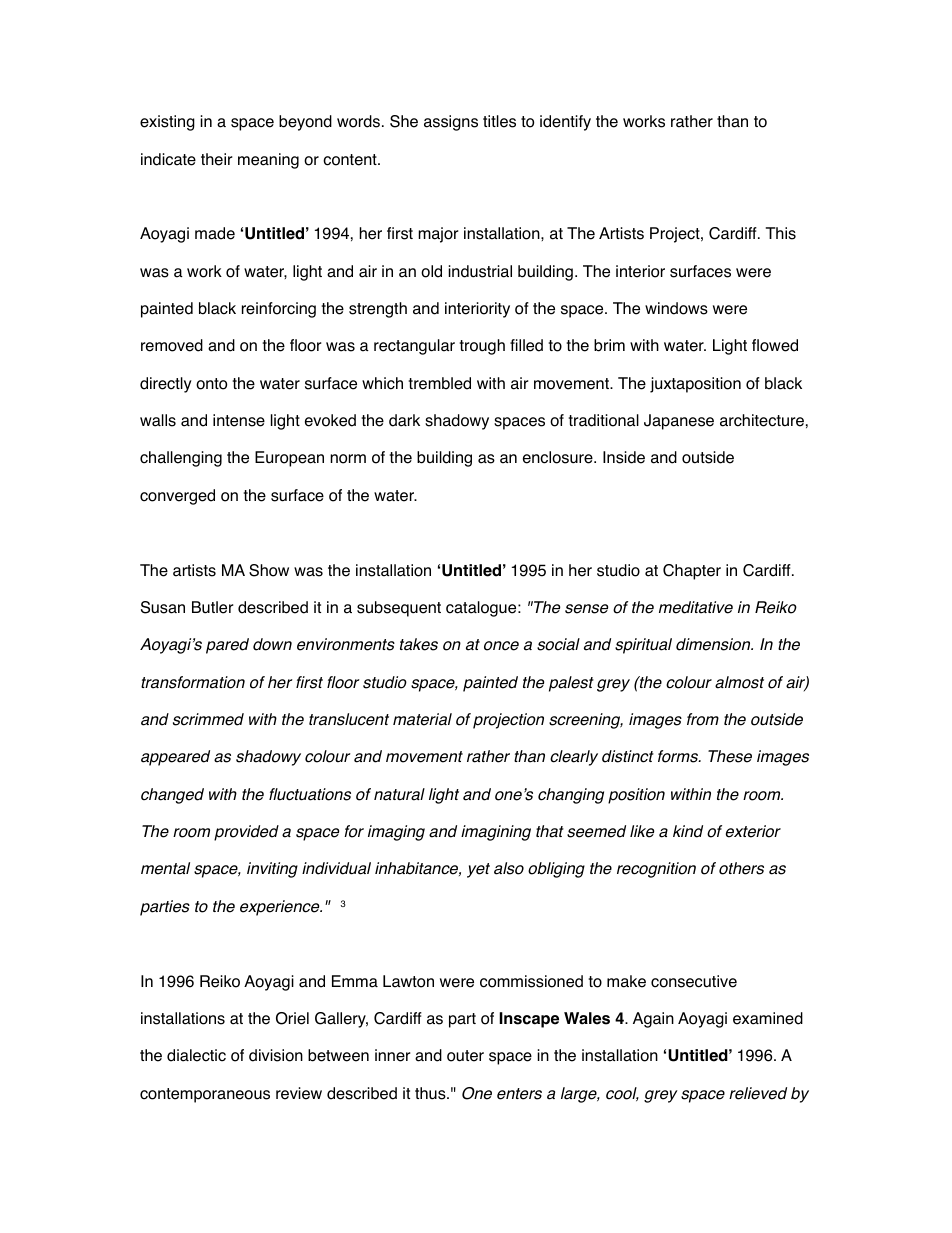 The width and height of the screenshot is (952, 1233). What do you see at coordinates (217, 159) in the screenshot?
I see `their` at bounding box center [217, 159].
